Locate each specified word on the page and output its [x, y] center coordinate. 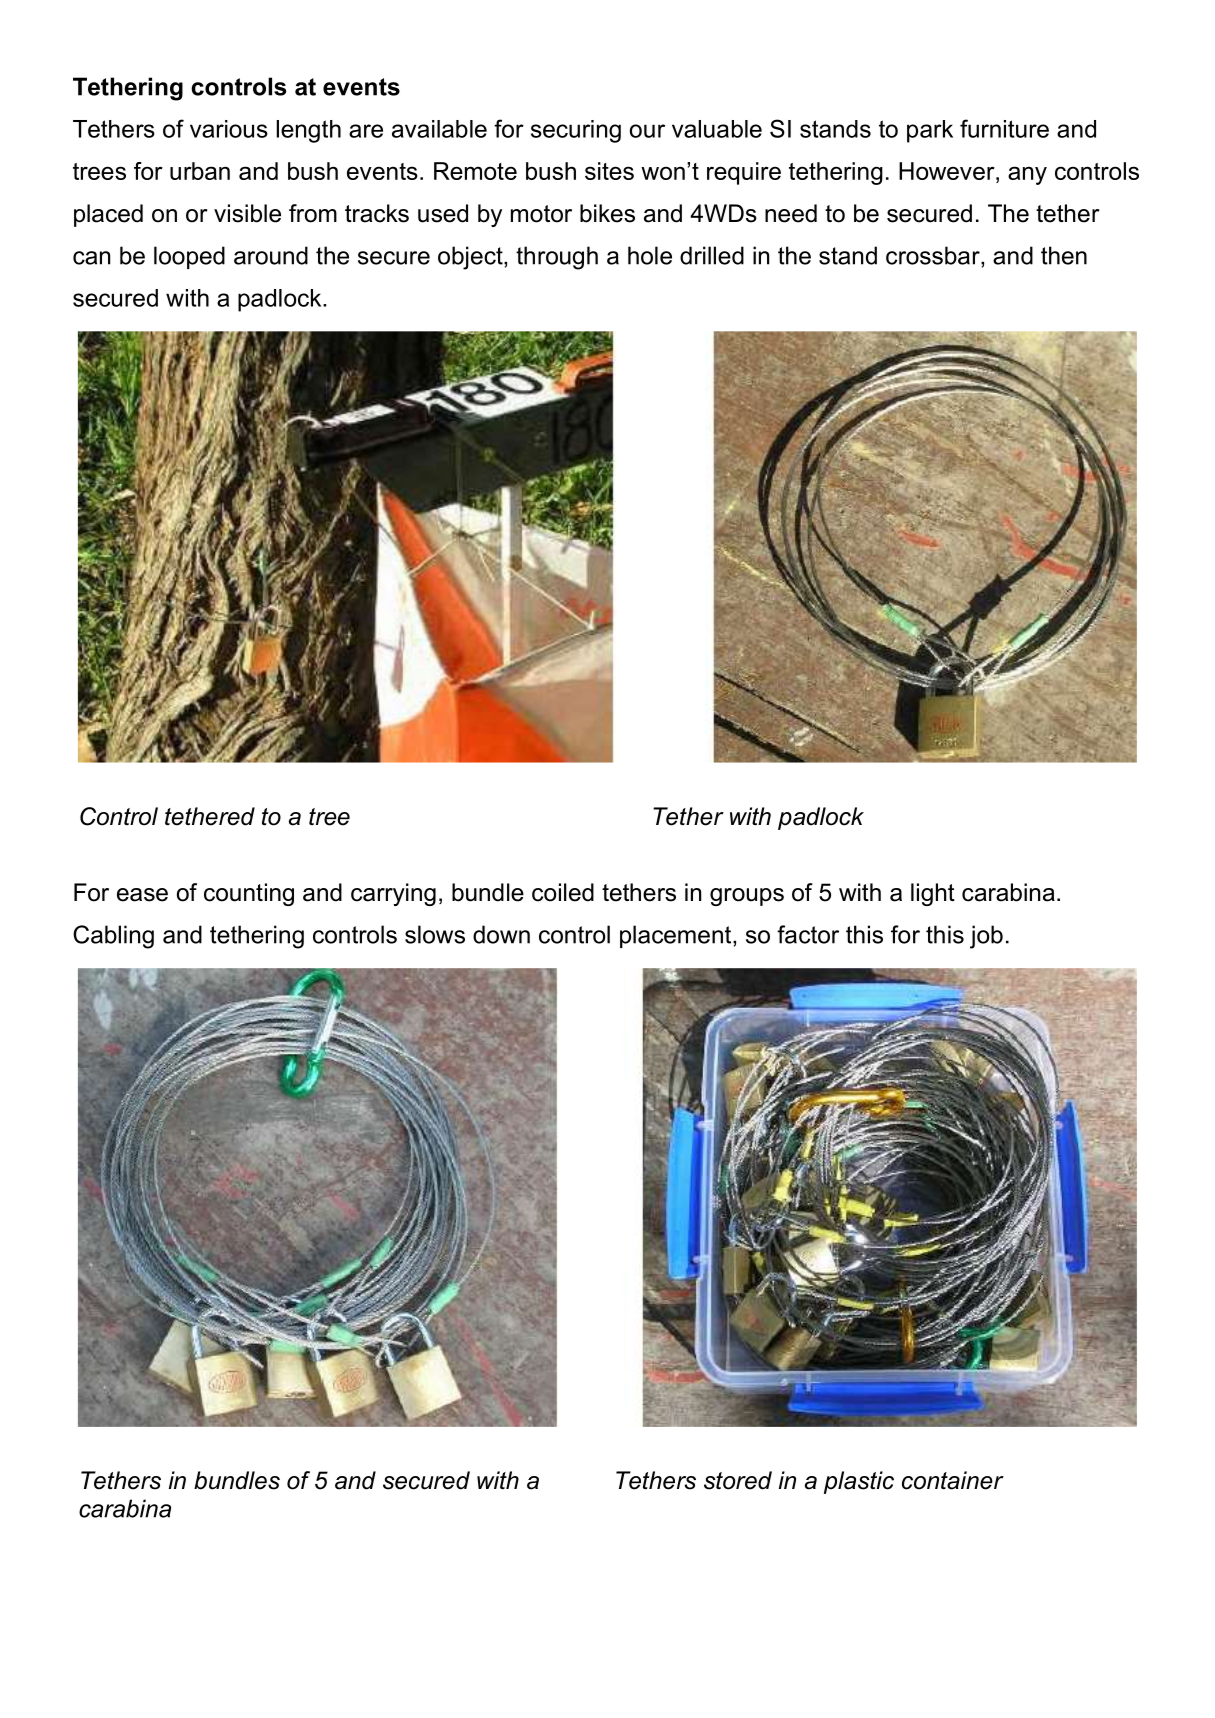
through [557, 258]
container [953, 1480]
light [933, 894]
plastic [859, 1482]
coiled [563, 892]
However [948, 171]
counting [249, 894]
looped [189, 257]
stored [738, 1480]
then [1064, 255]
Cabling [113, 937]
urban [200, 171]
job [986, 937]
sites [609, 171]
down [501, 934]
